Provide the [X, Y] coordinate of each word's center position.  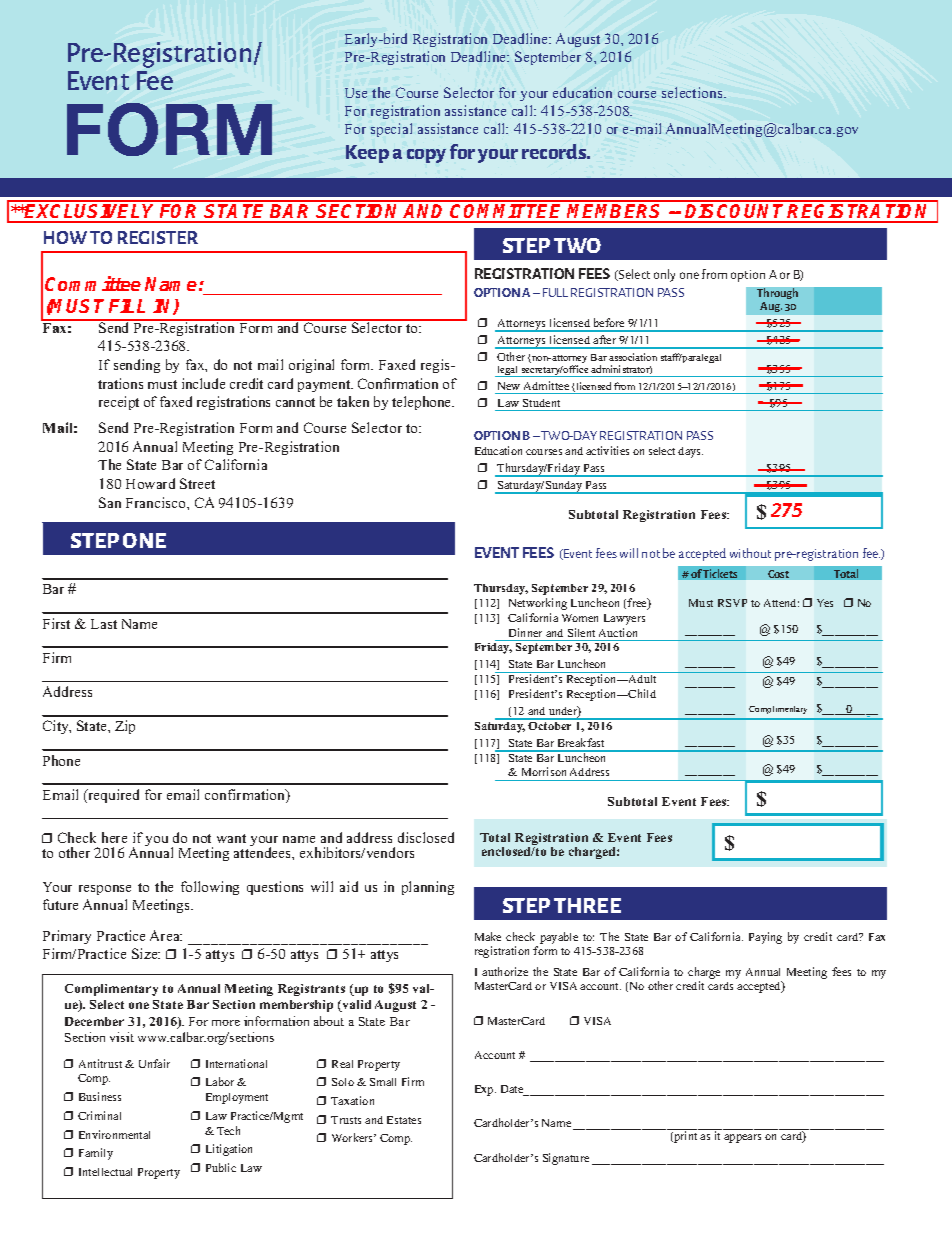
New [509, 386]
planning [428, 888]
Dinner [525, 632]
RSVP [732, 603]
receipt [119, 403]
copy [426, 156]
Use [356, 93]
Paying [765, 938]
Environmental [114, 1134]
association [633, 357]
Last [104, 624]
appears [742, 1138]
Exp [485, 1090]
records [555, 151]
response [105, 890]
